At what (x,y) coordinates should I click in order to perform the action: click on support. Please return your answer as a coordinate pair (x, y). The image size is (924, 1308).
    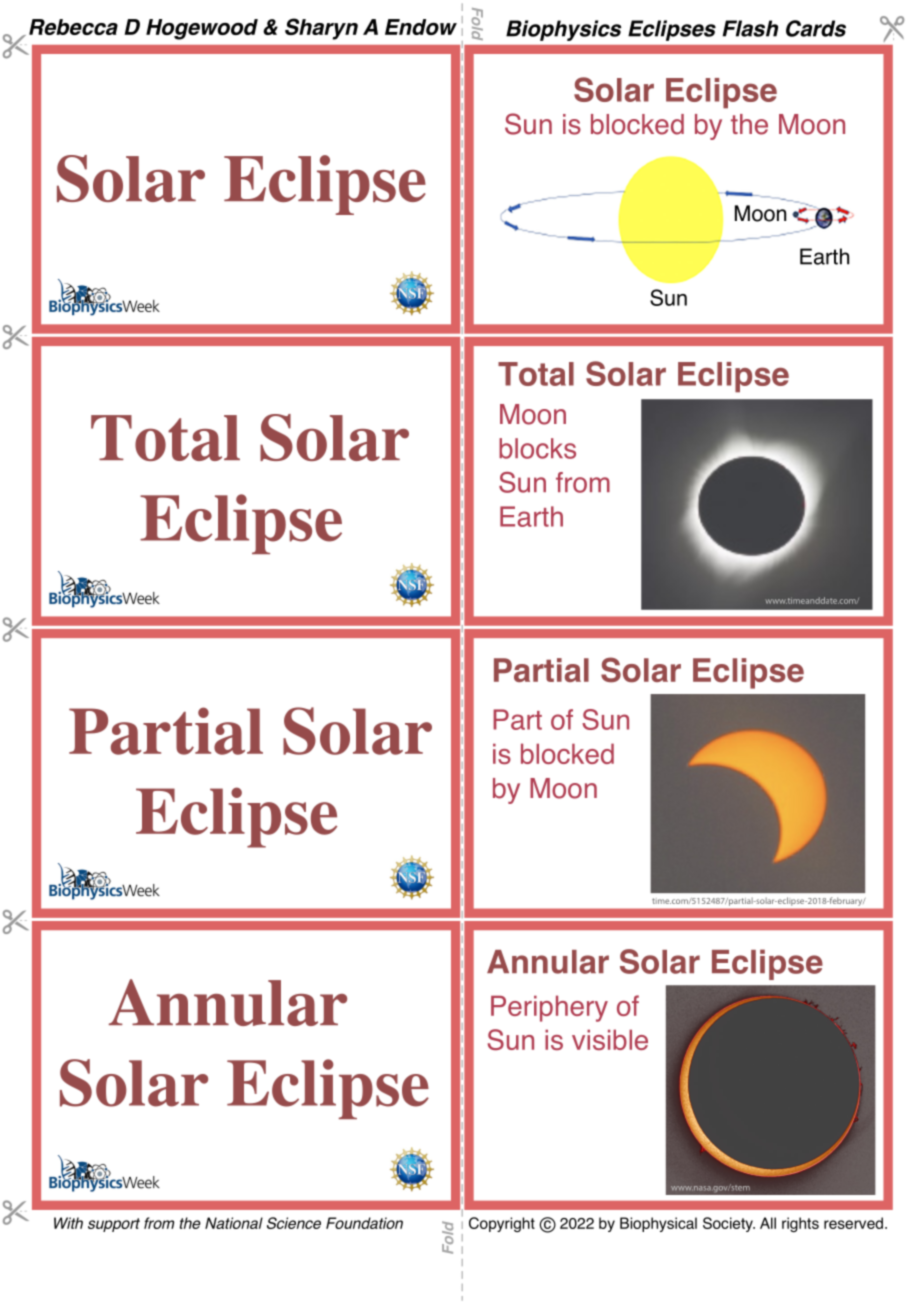
    Looking at the image, I should click on (114, 1225).
